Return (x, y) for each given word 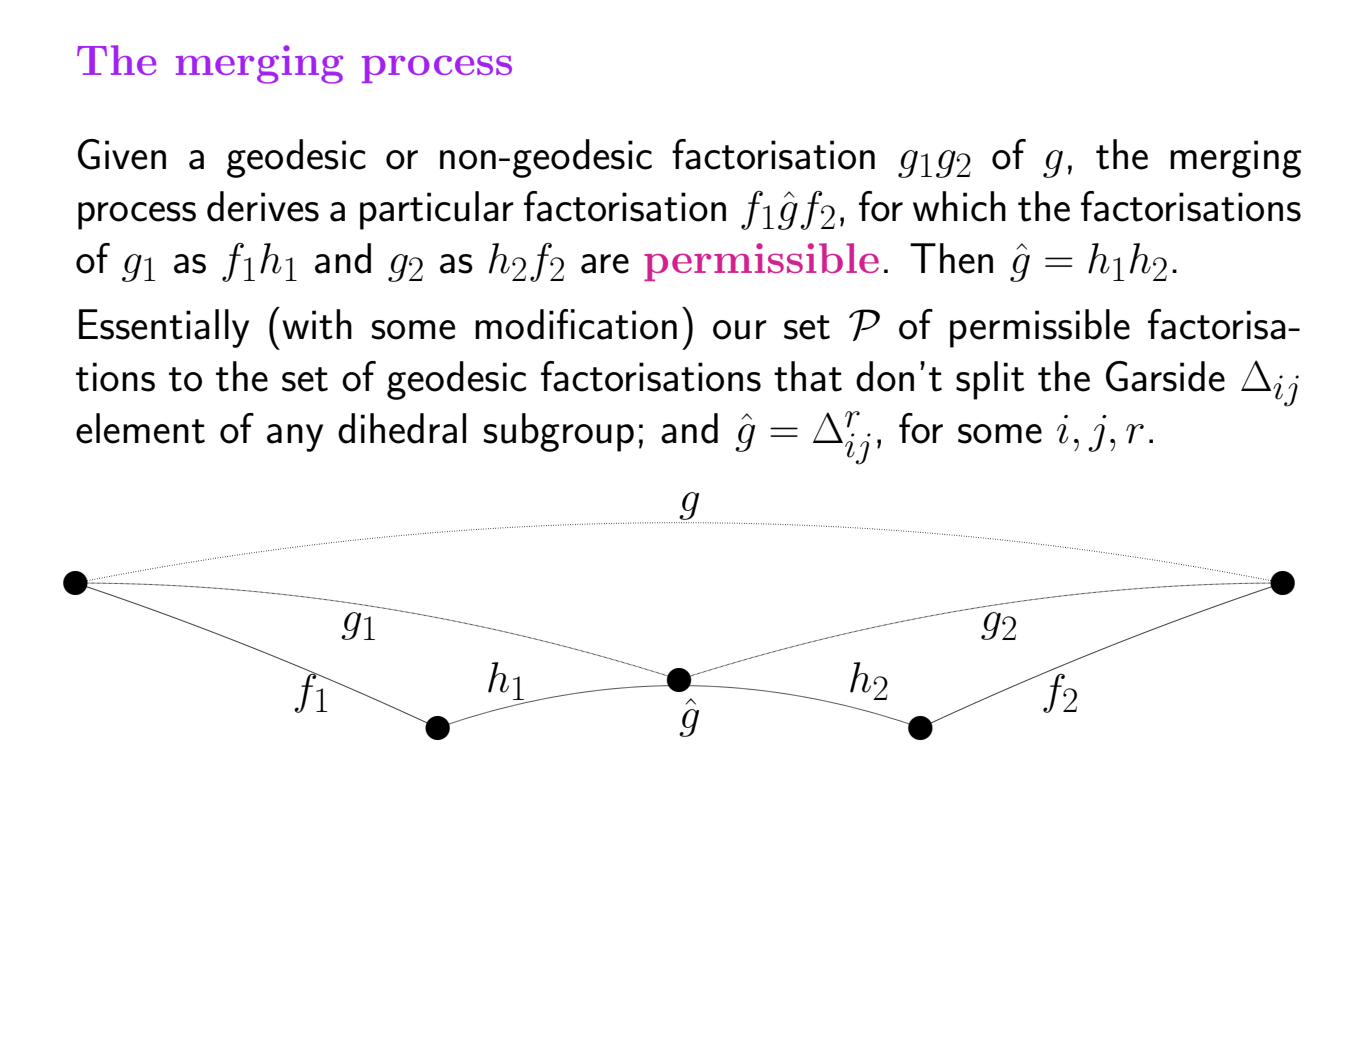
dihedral (402, 428)
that (808, 376)
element (140, 428)
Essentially (164, 328)
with (317, 324)
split (990, 380)
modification (576, 324)
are (605, 264)
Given (122, 154)
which (959, 206)
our (740, 330)
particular (437, 210)
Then (951, 258)
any (295, 438)
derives (263, 206)
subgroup (559, 432)
